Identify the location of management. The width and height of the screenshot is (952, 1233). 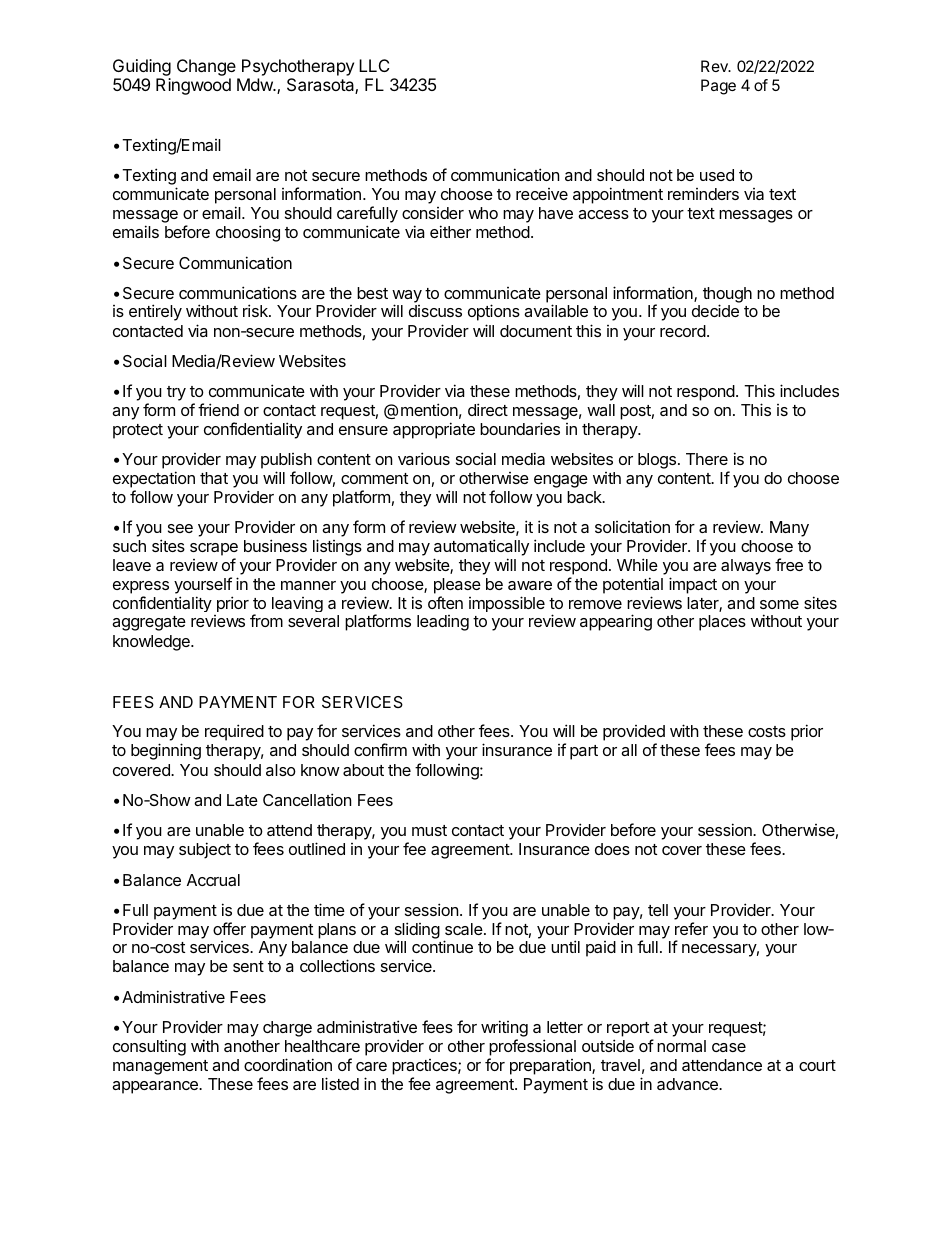
(160, 1067).
